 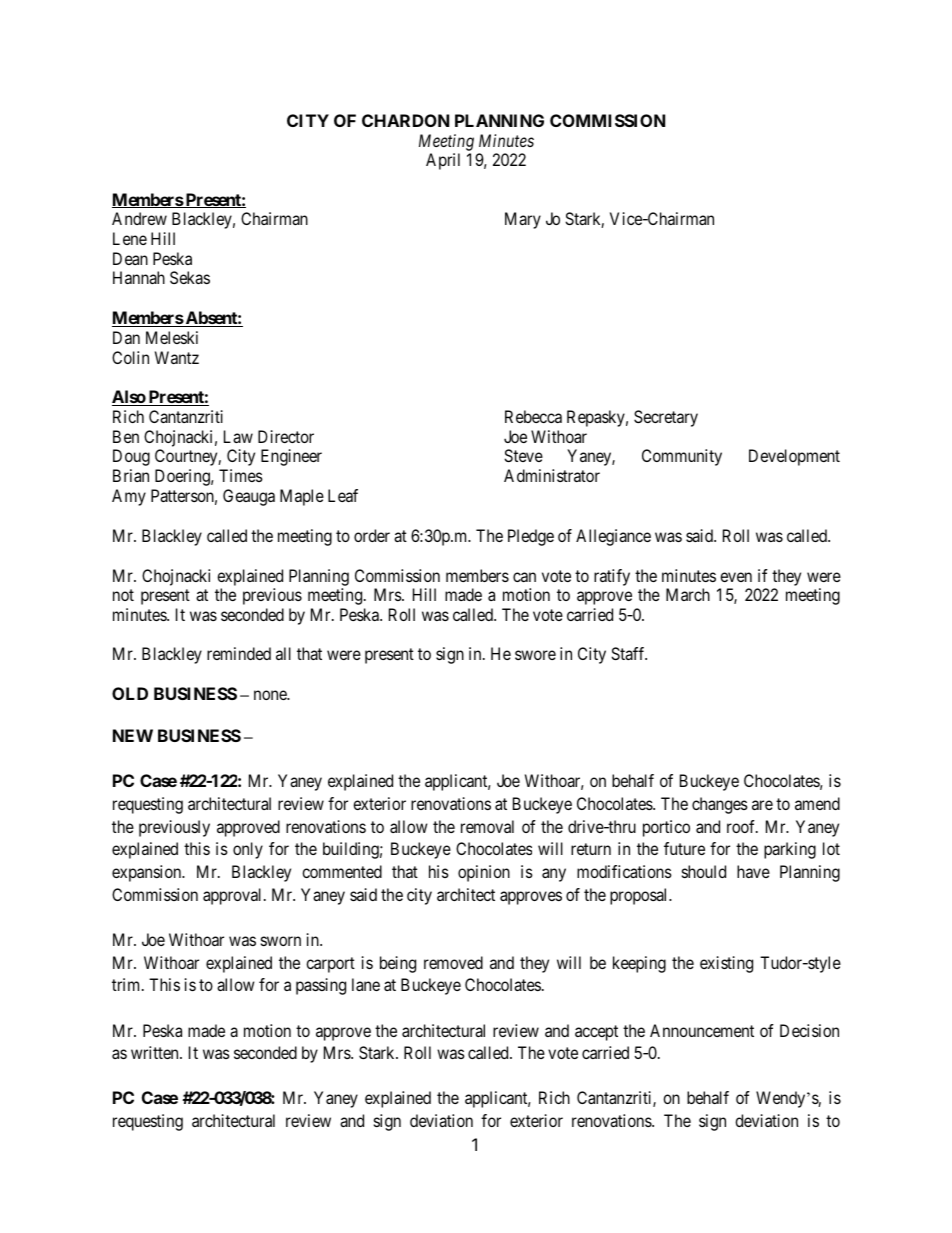 What do you see at coordinates (535, 655) in the document?
I see `swore` at bounding box center [535, 655].
